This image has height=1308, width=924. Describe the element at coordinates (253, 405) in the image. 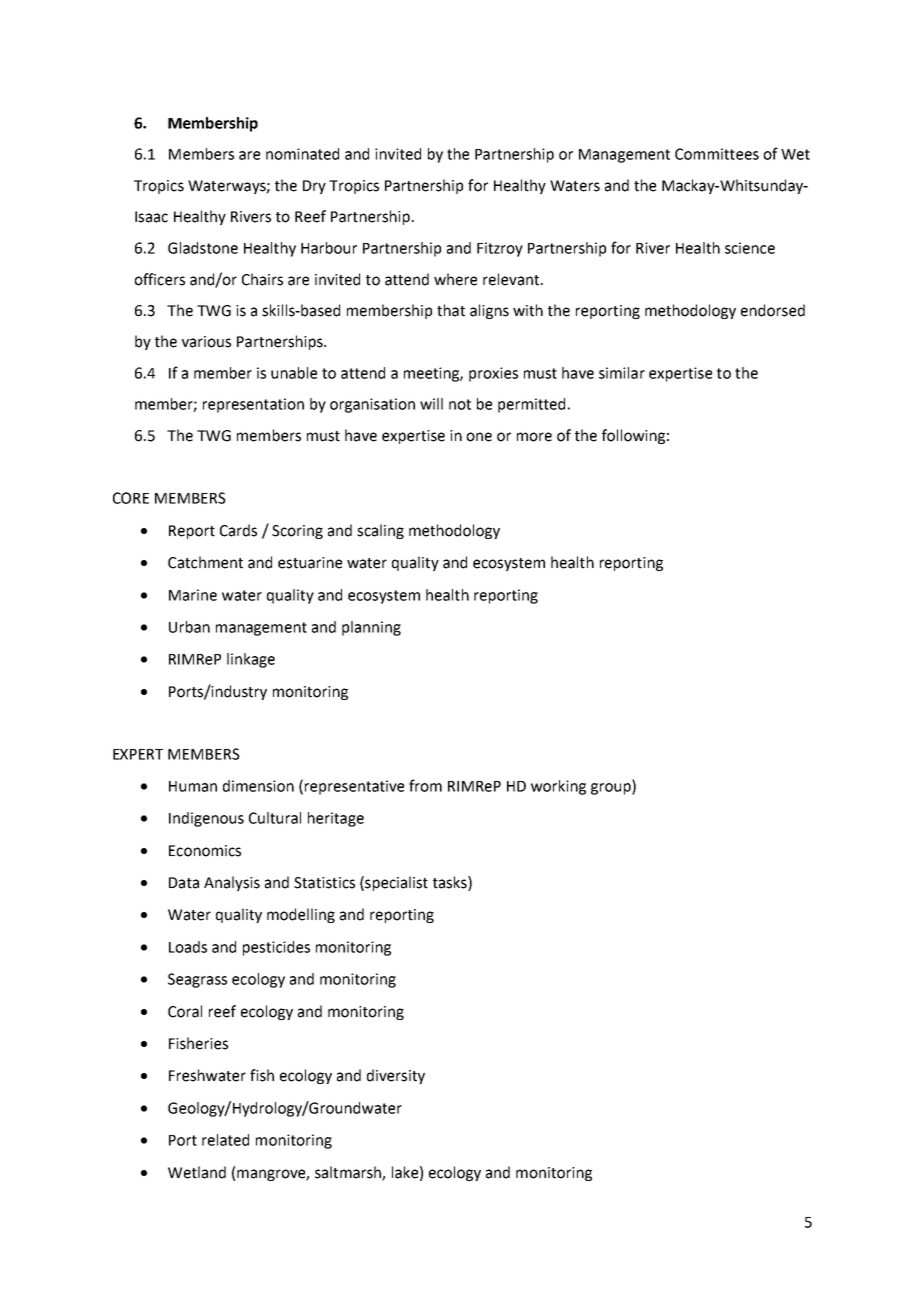

I see `representation` at that location.
